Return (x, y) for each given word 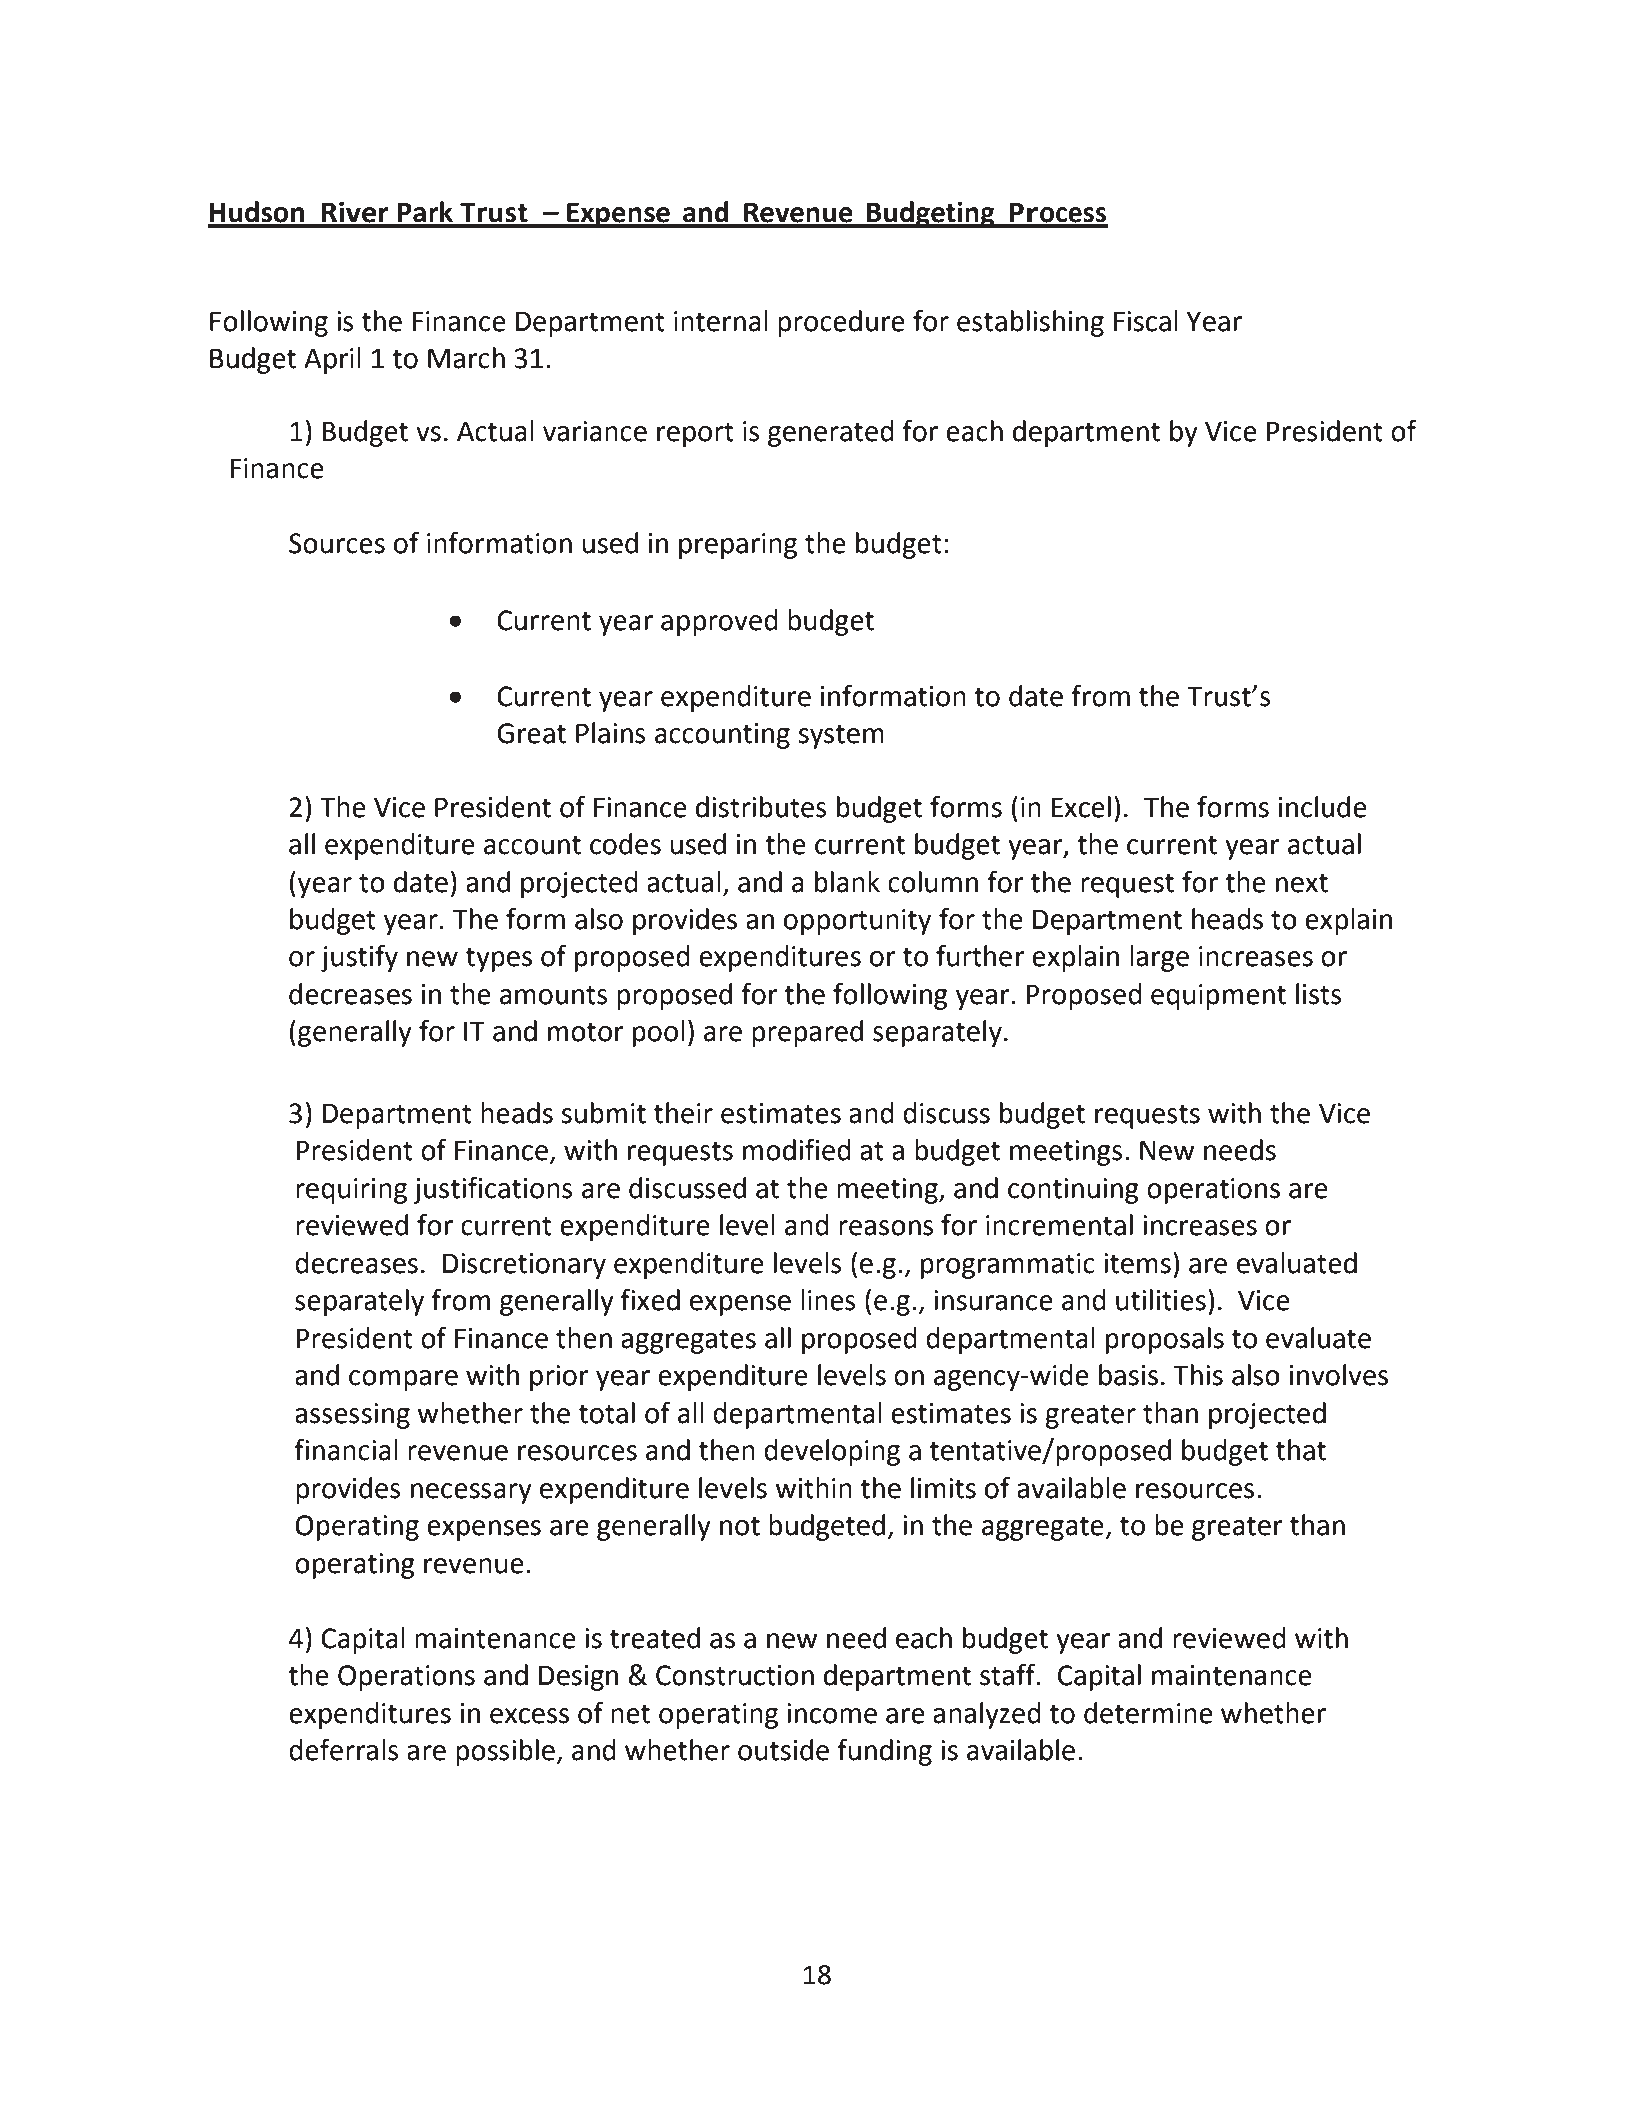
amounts (554, 995)
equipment (1218, 997)
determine (1148, 1713)
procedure (841, 323)
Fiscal (1146, 321)
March (466, 358)
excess (529, 1716)
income (832, 1713)
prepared (807, 1033)
